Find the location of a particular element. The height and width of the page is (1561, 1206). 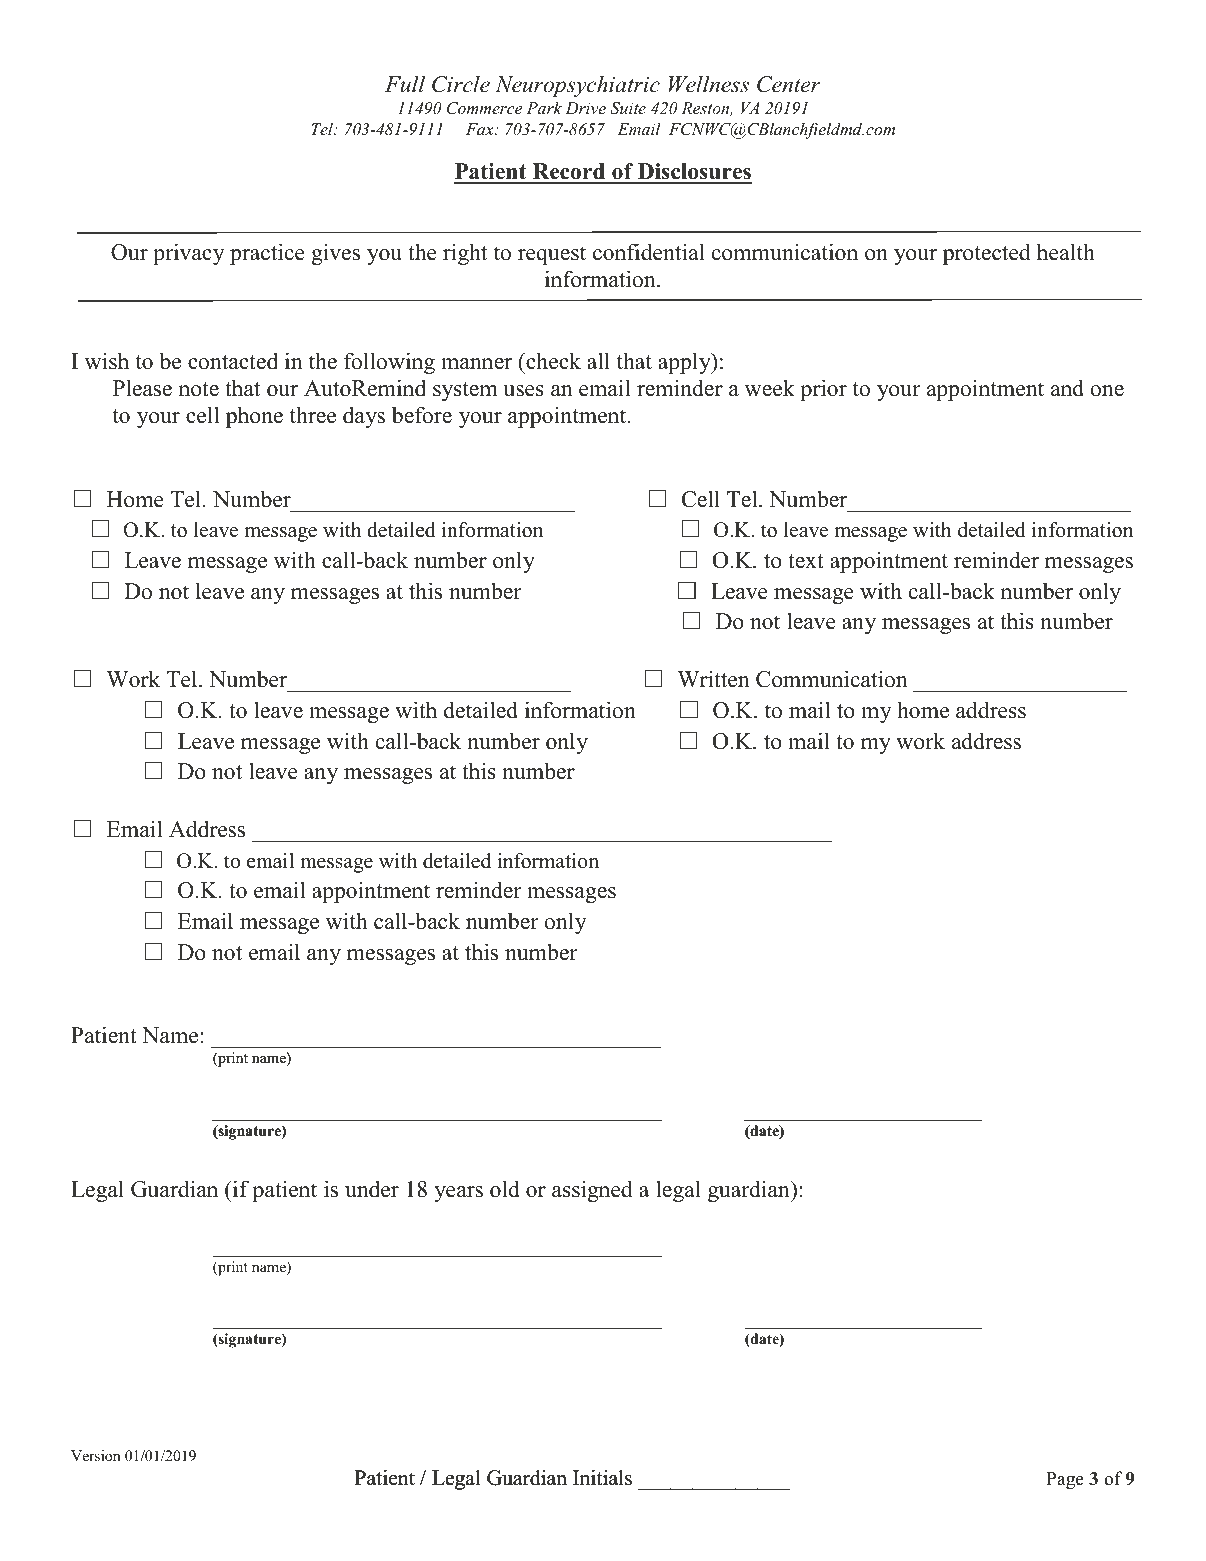

Drive is located at coordinates (585, 108).
